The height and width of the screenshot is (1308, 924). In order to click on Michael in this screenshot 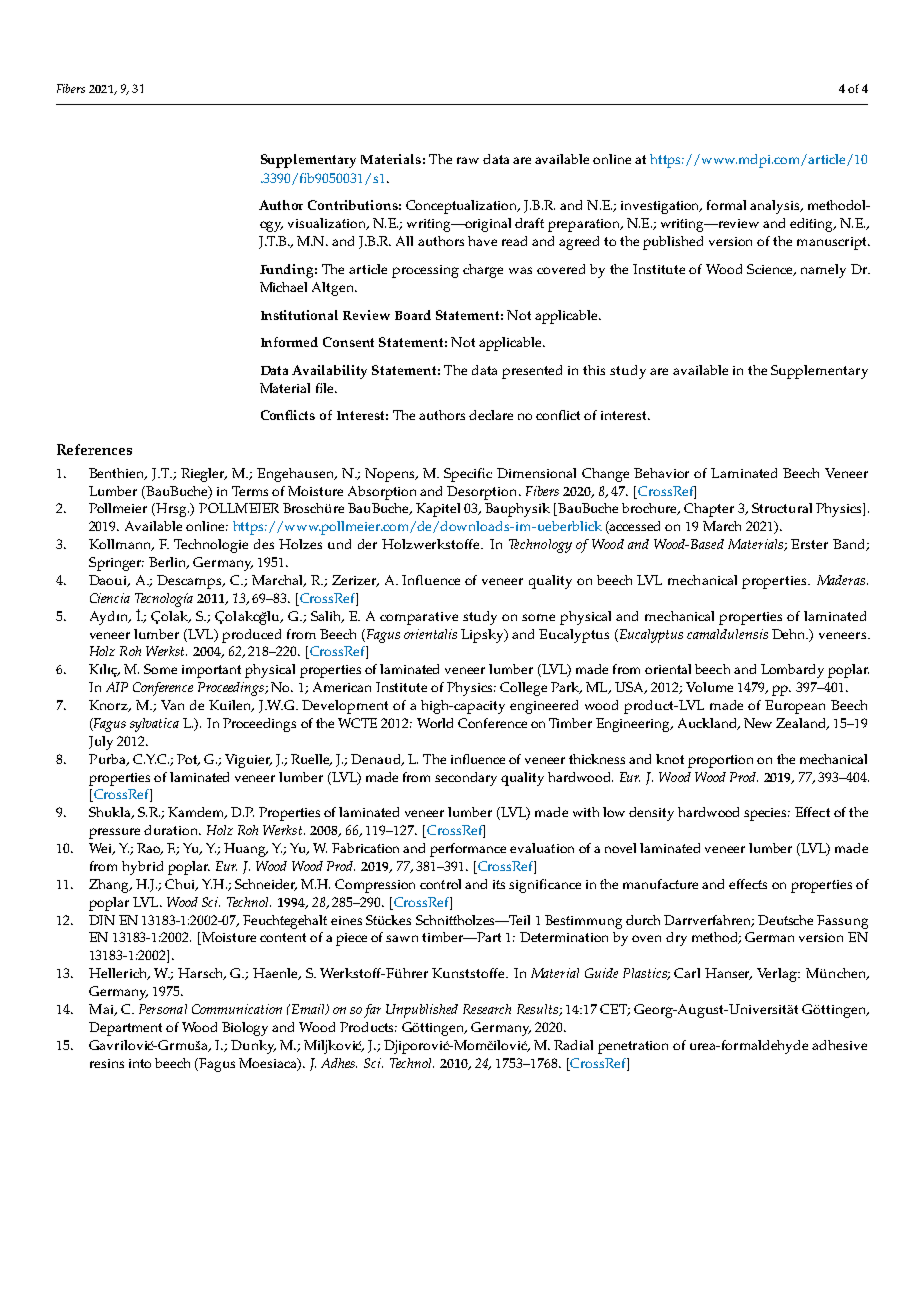, I will do `click(283, 287)`.
